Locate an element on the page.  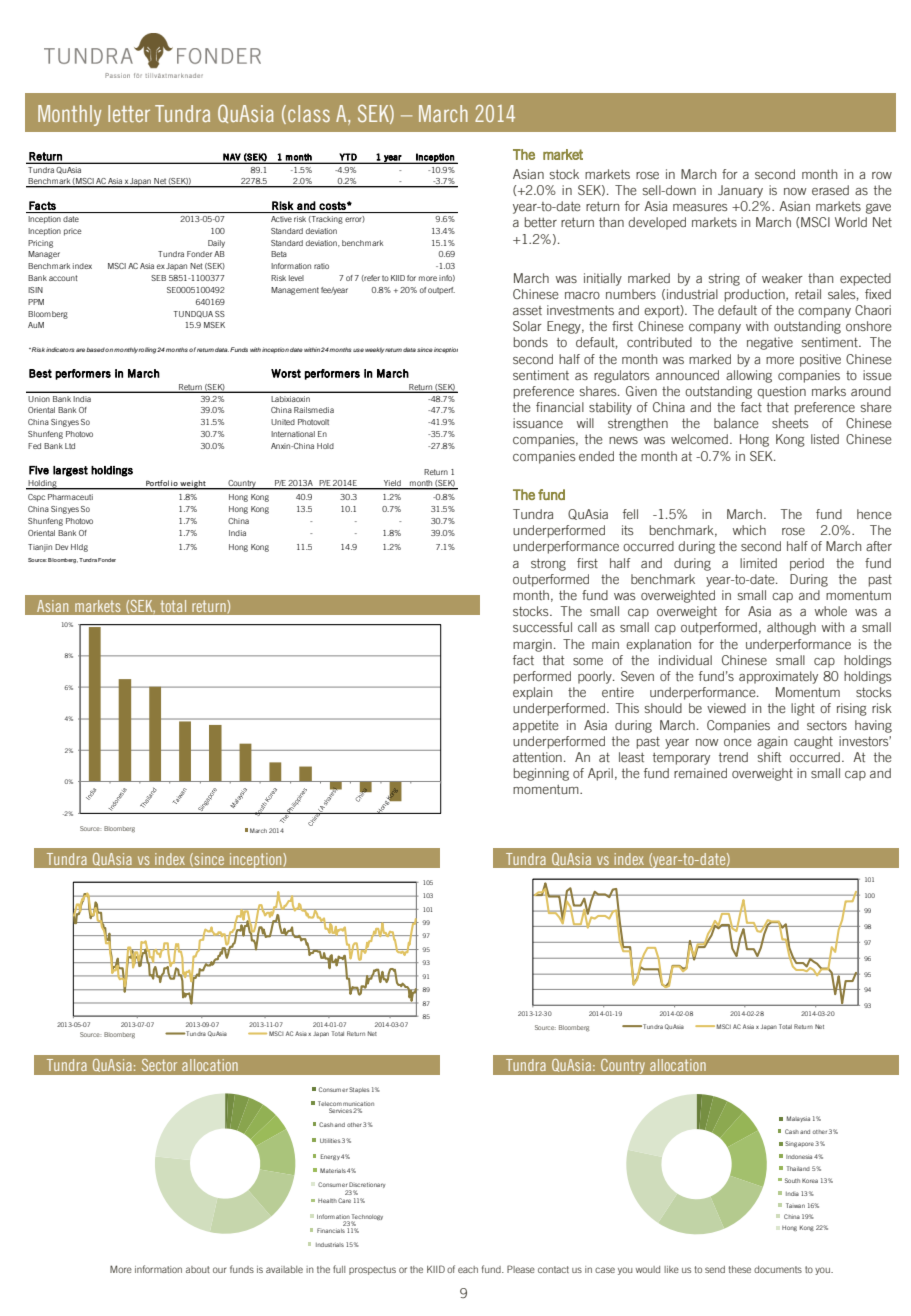
YTD is located at coordinates (348, 158).
